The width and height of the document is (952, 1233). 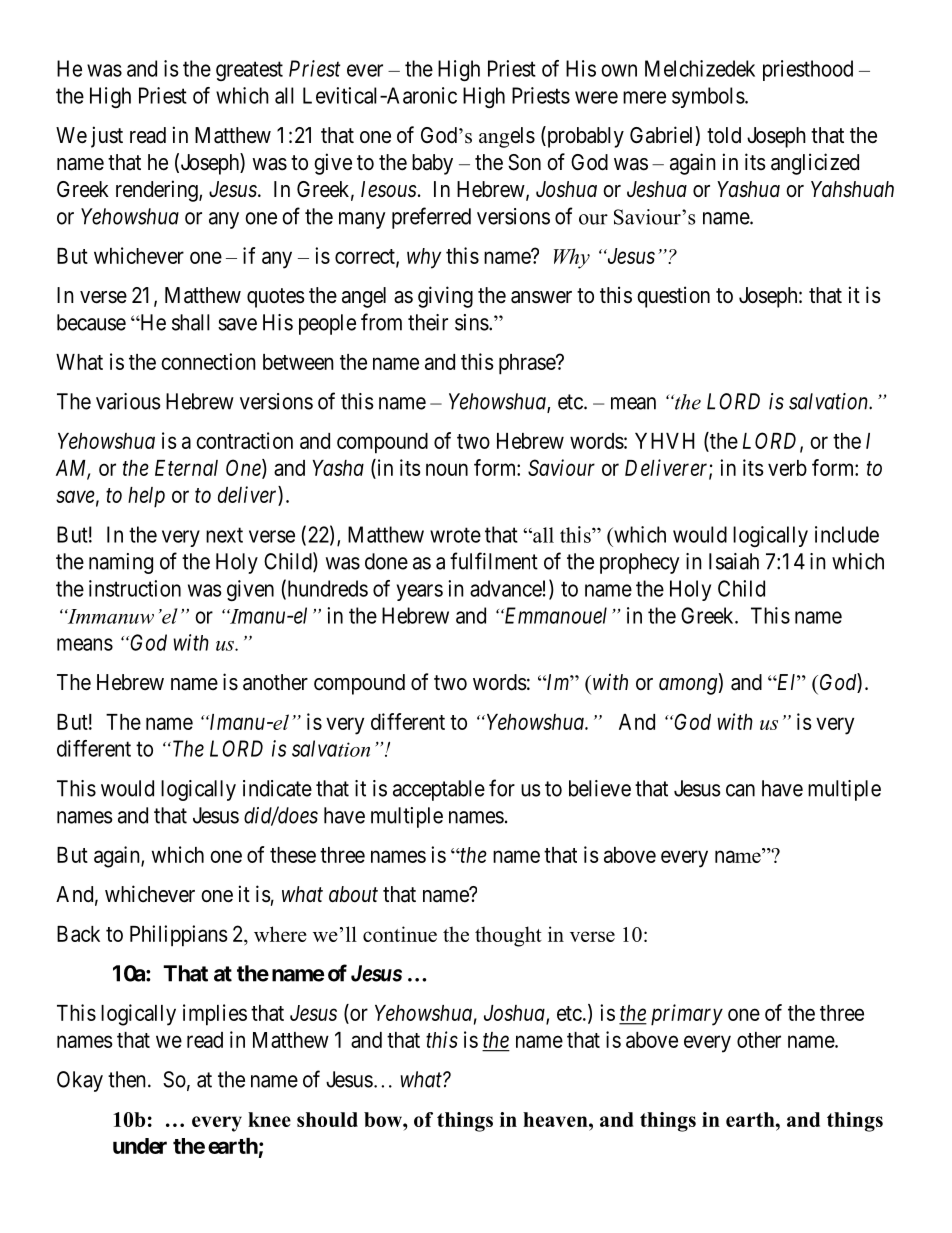 What do you see at coordinates (107, 137) in the document?
I see `just` at bounding box center [107, 137].
